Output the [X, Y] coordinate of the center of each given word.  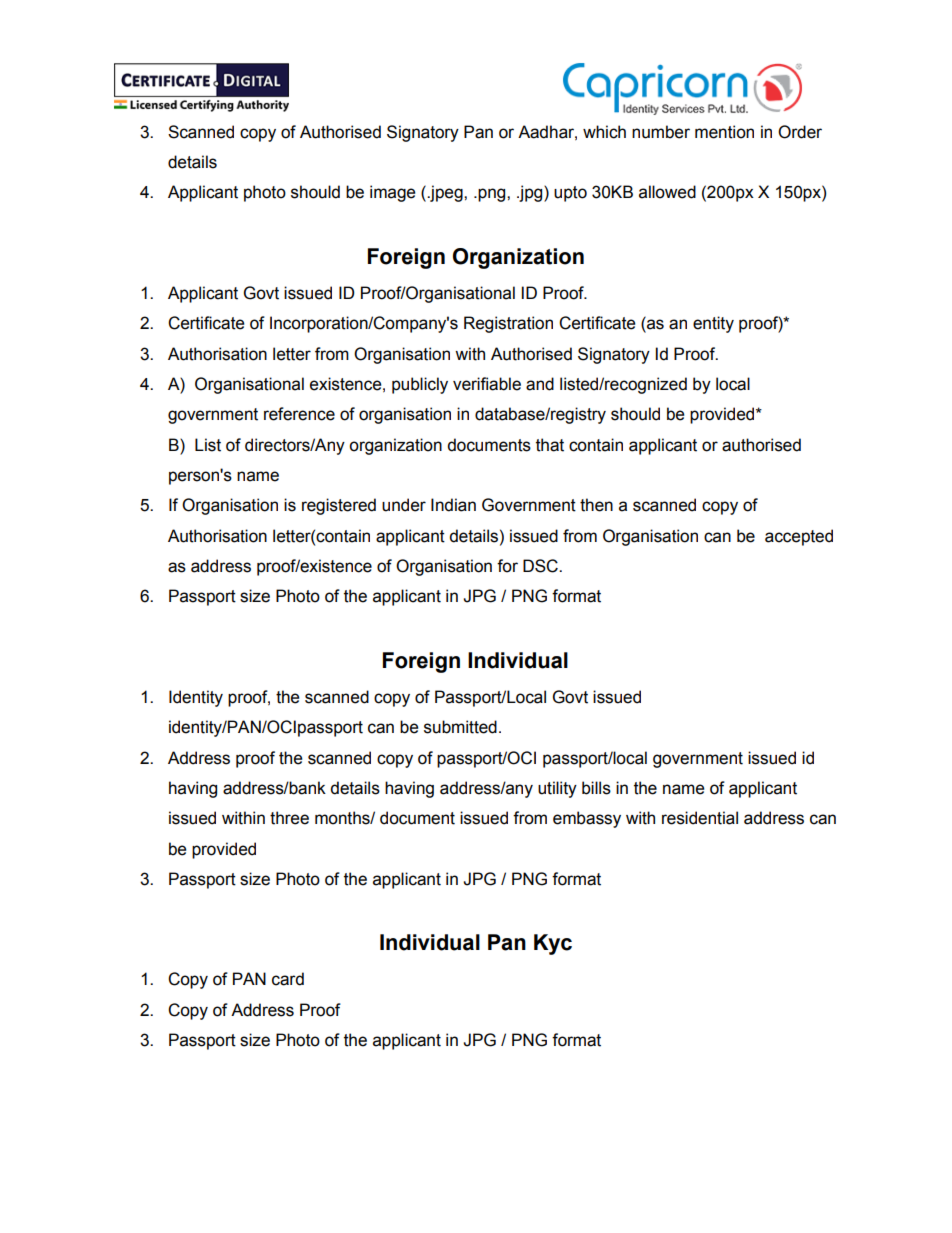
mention [724, 132]
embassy [587, 819]
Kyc [553, 944]
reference [299, 414]
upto [570, 194]
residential [700, 818]
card [288, 979]
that [550, 445]
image [392, 193]
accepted [799, 537]
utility [557, 789]
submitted [460, 727]
